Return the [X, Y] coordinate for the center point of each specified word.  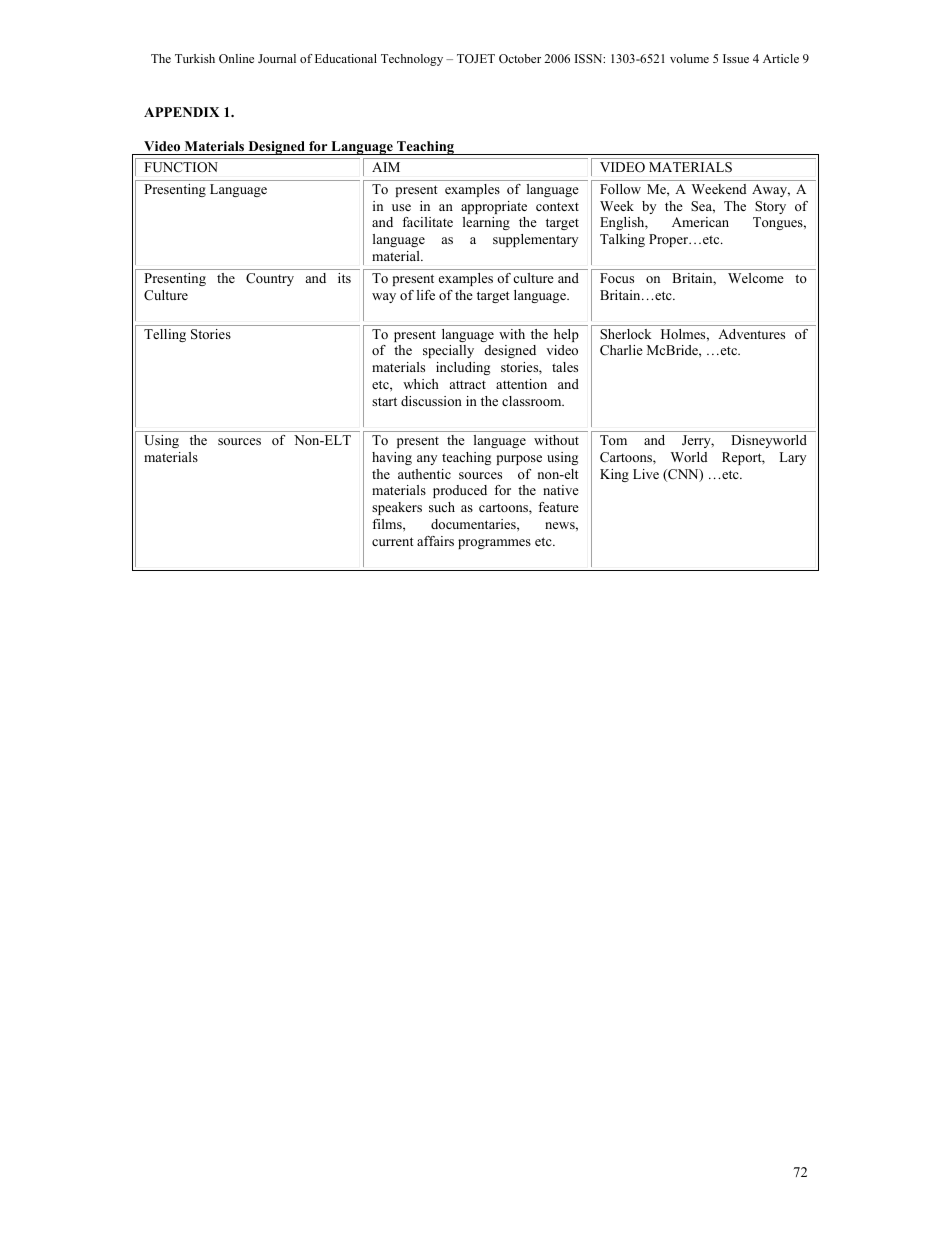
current [393, 541]
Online [236, 58]
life [426, 295]
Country [270, 279]
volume [689, 58]
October [520, 58]
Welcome [756, 278]
